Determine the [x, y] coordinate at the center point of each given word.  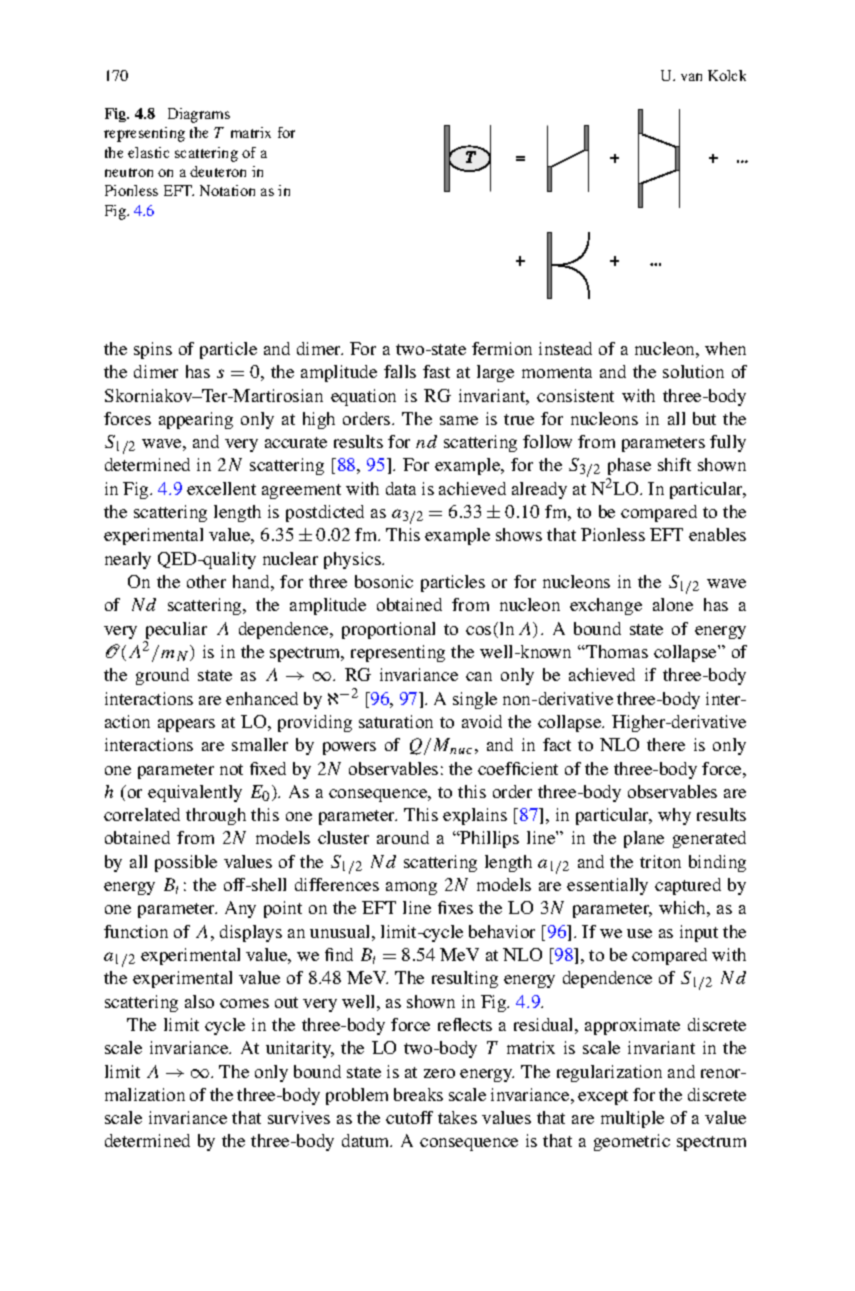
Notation [227, 190]
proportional [388, 630]
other [206, 581]
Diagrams [199, 115]
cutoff [409, 1117]
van [691, 77]
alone [673, 604]
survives [299, 1117]
